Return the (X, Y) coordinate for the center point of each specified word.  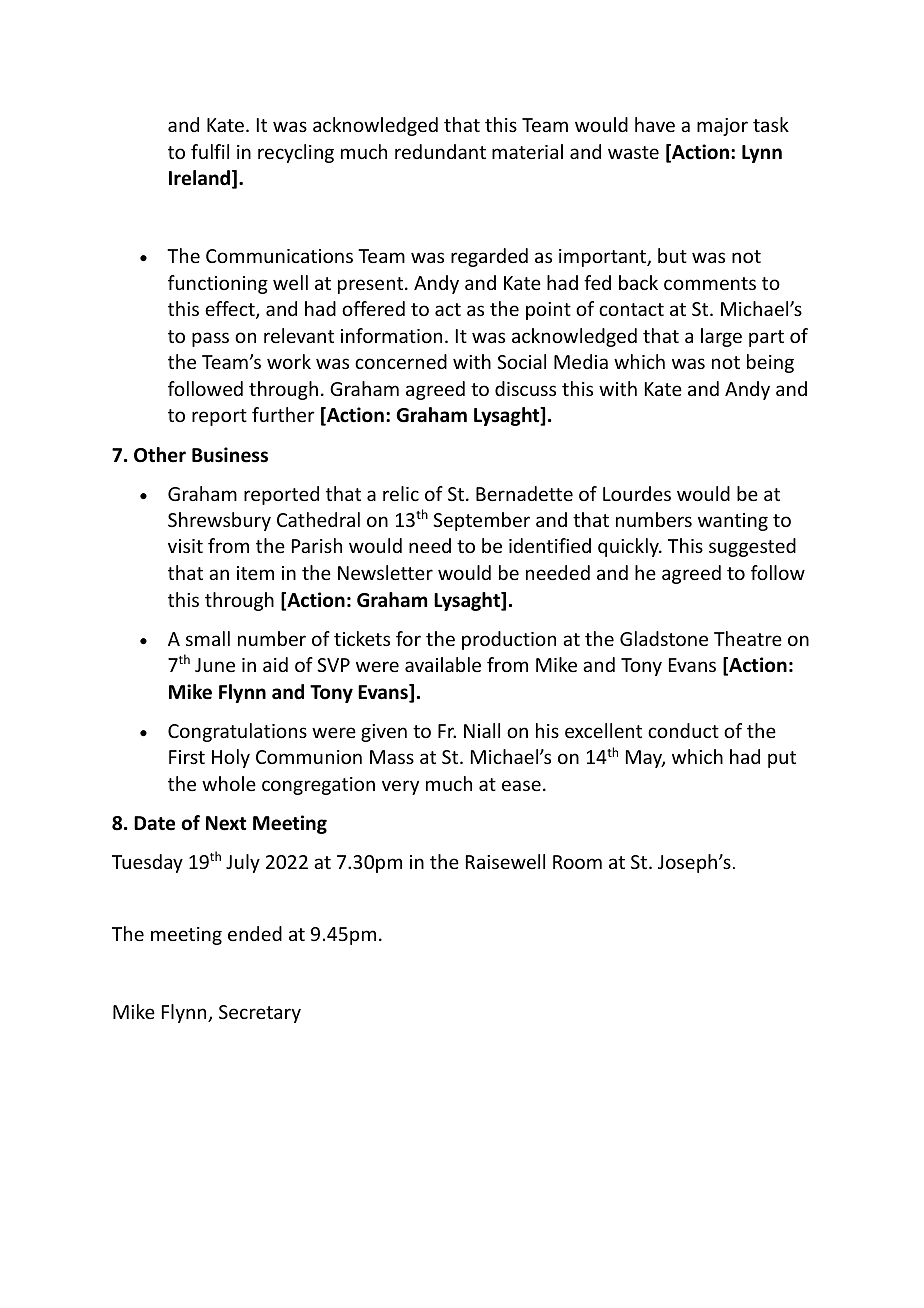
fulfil (210, 151)
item (255, 573)
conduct (683, 730)
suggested (752, 547)
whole (229, 783)
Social (521, 361)
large (721, 337)
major (722, 127)
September (481, 521)
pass (210, 339)
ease (521, 785)
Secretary (260, 1014)
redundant (440, 151)
